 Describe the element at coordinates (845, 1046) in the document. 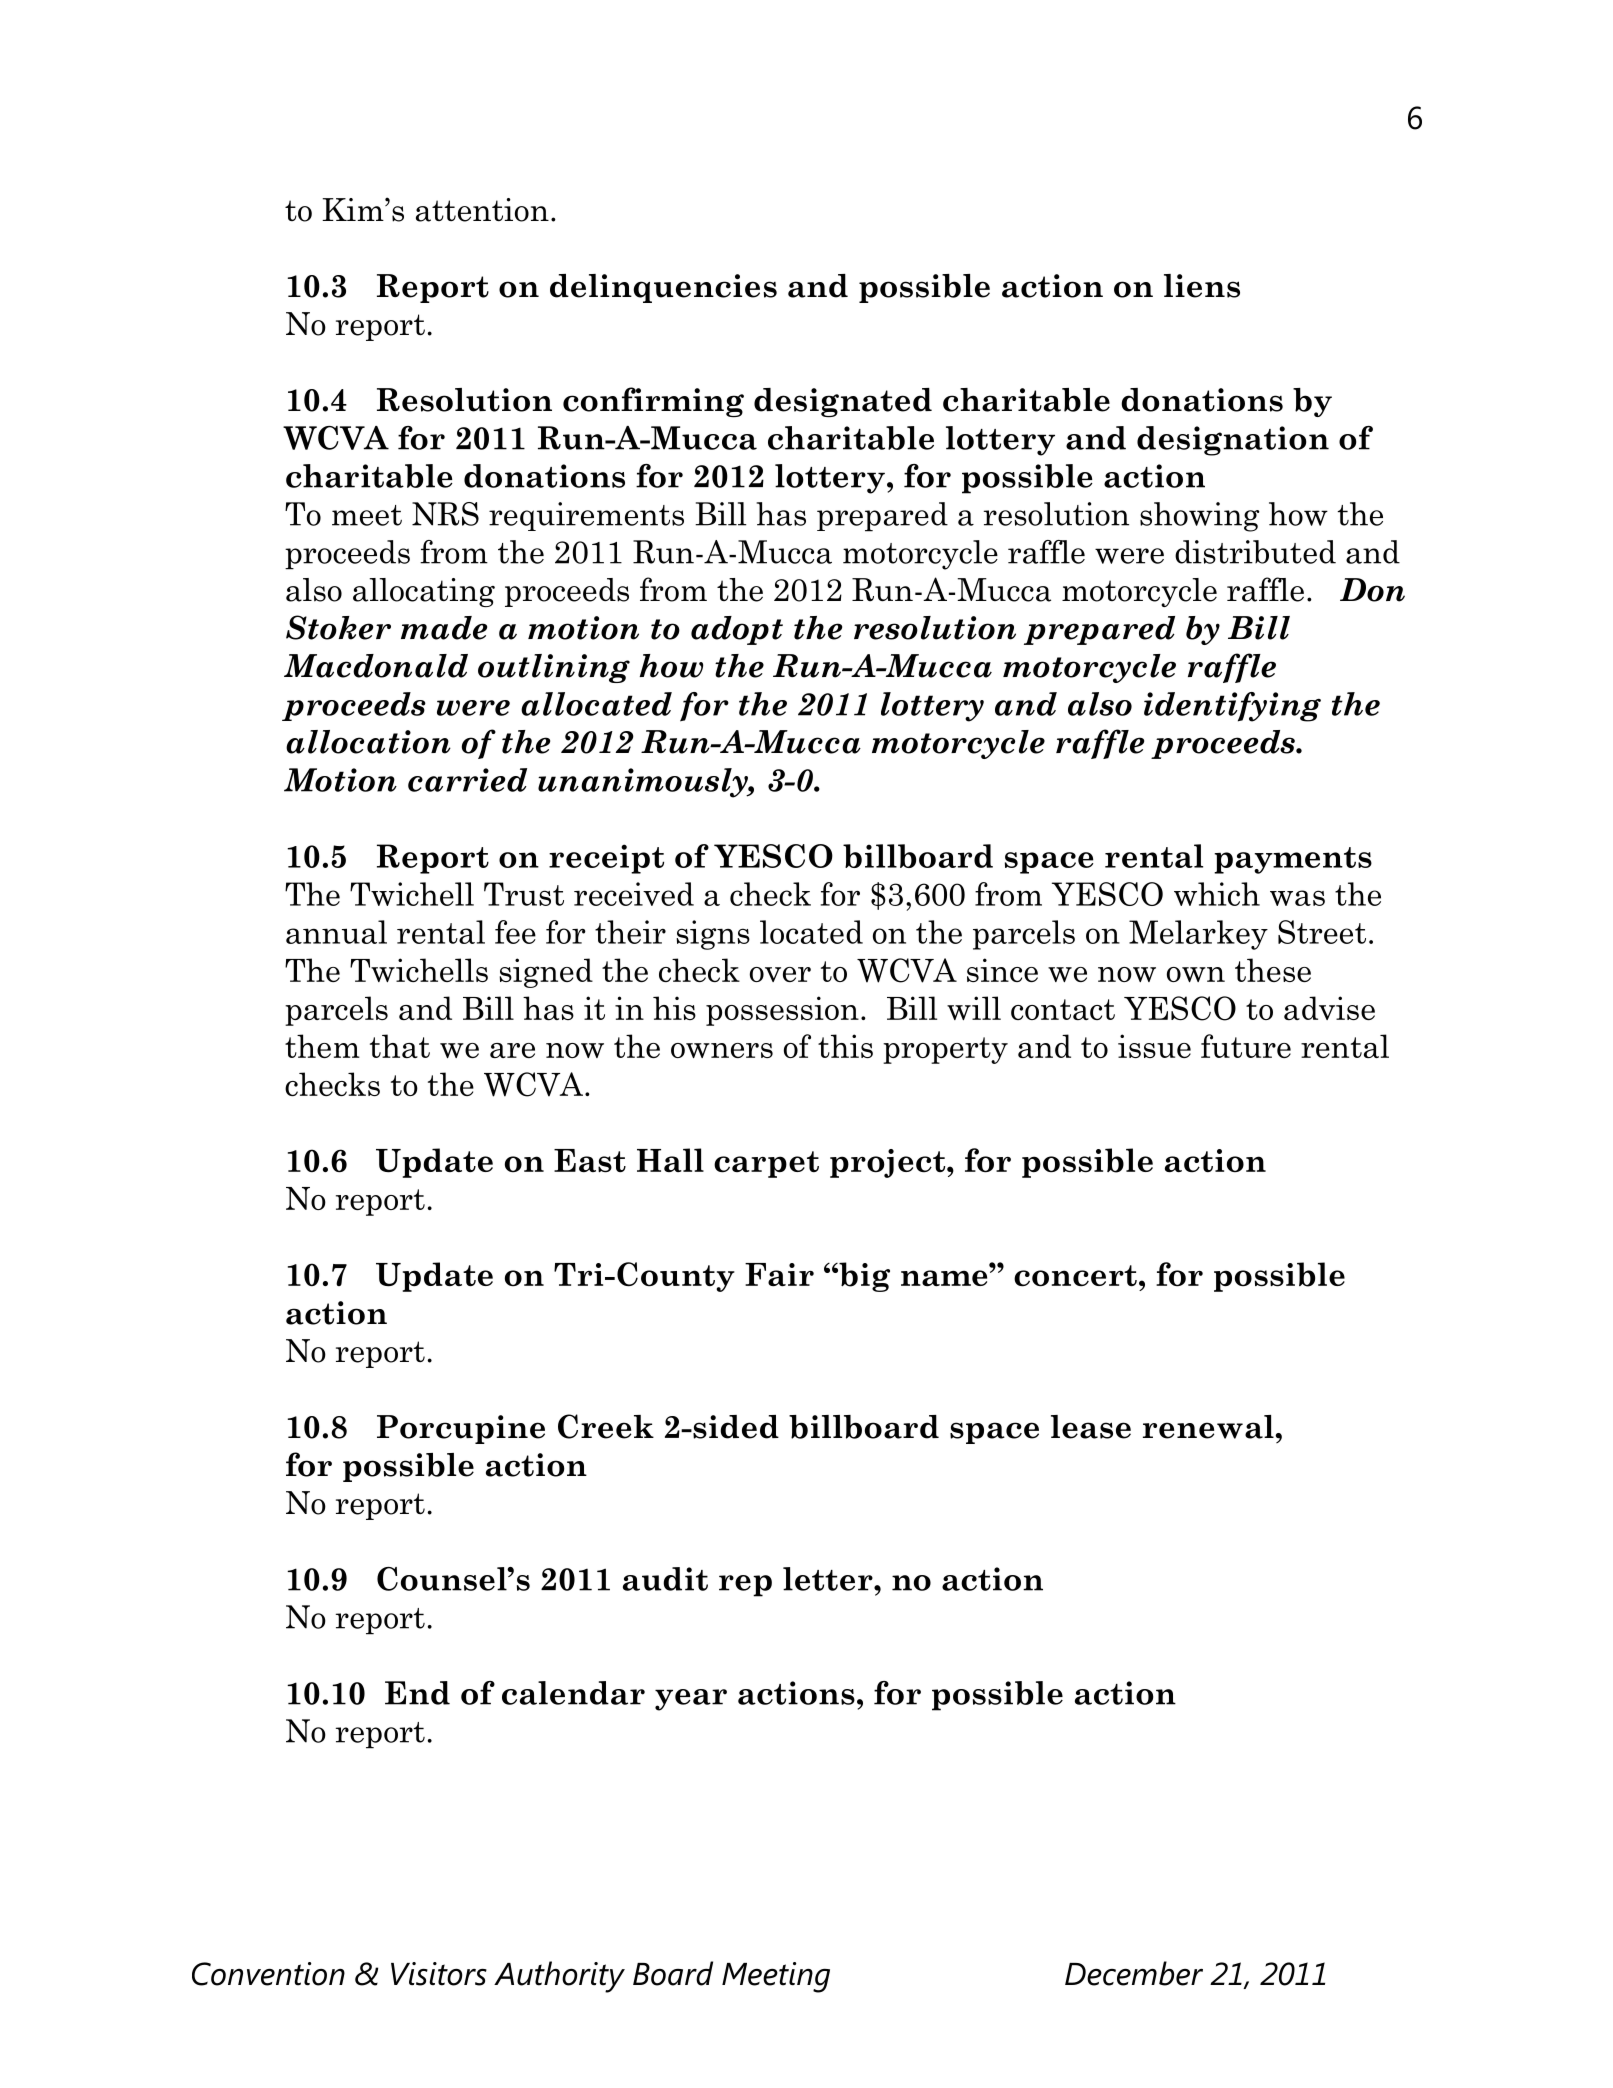

I see `this` at that location.
